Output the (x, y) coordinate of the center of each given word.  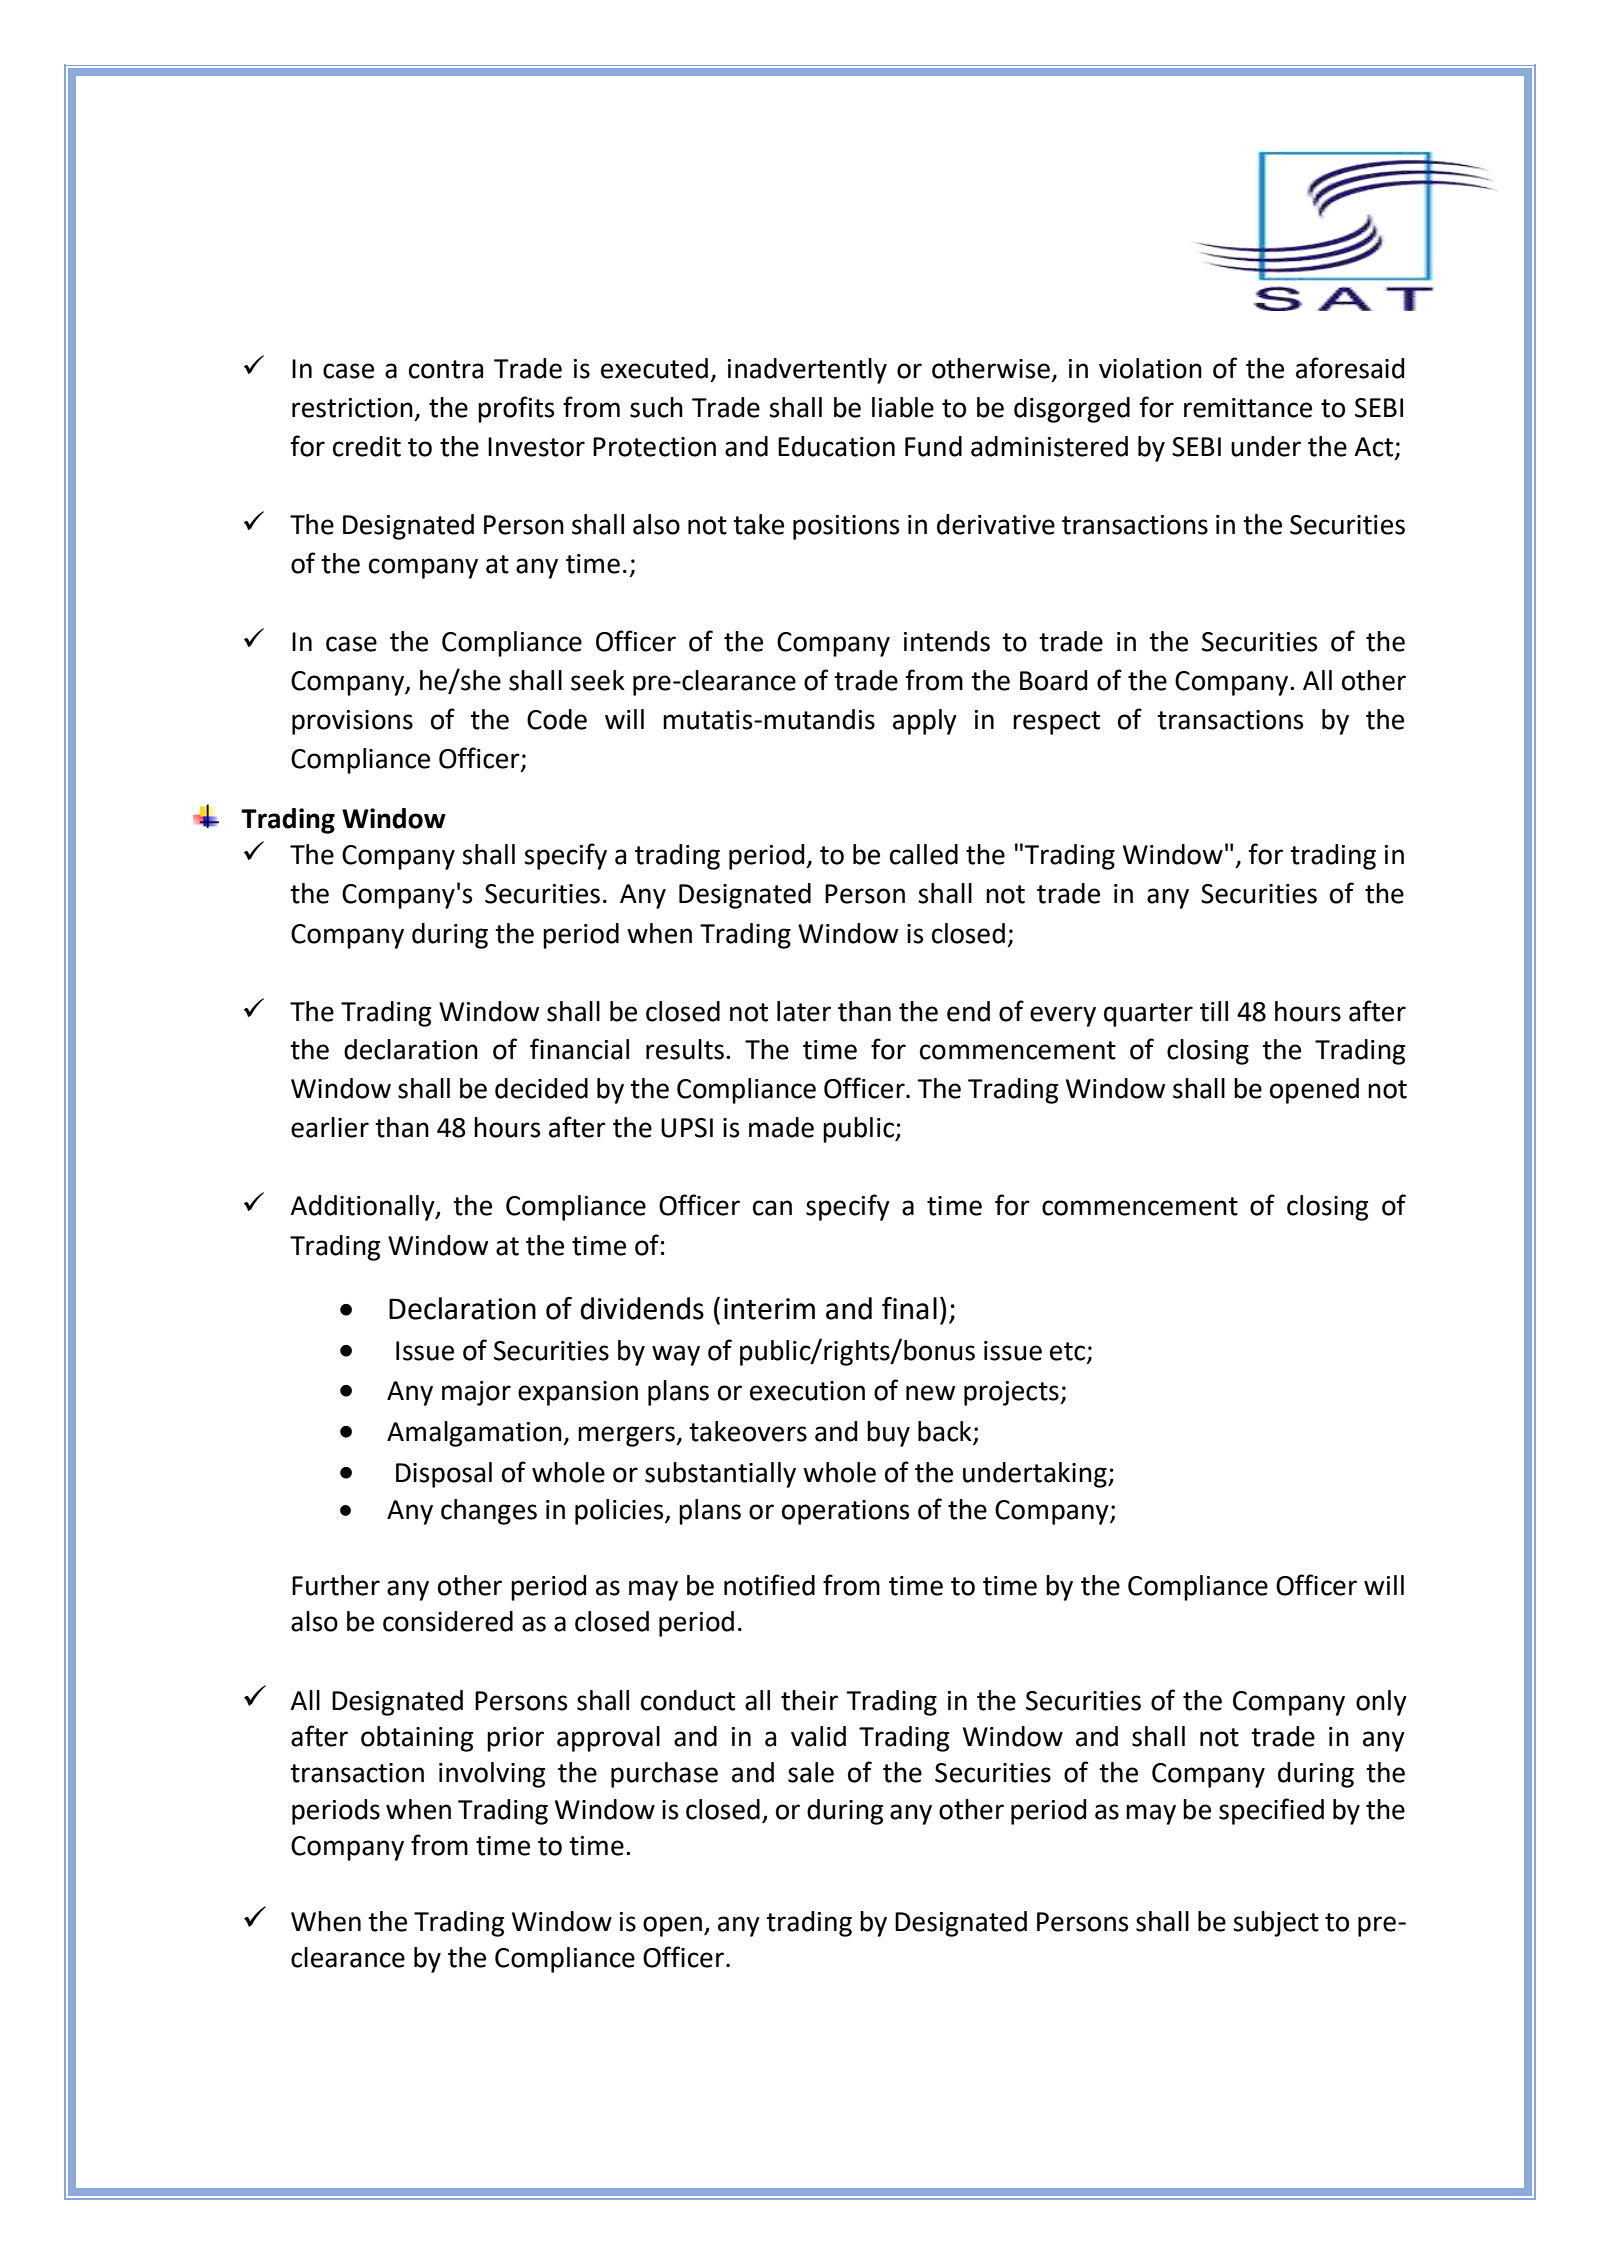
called (924, 854)
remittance (1248, 408)
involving (492, 1775)
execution (807, 1391)
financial (579, 1049)
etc (1069, 1352)
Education (836, 446)
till (1214, 1011)
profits (516, 409)
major (476, 1393)
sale (811, 1772)
